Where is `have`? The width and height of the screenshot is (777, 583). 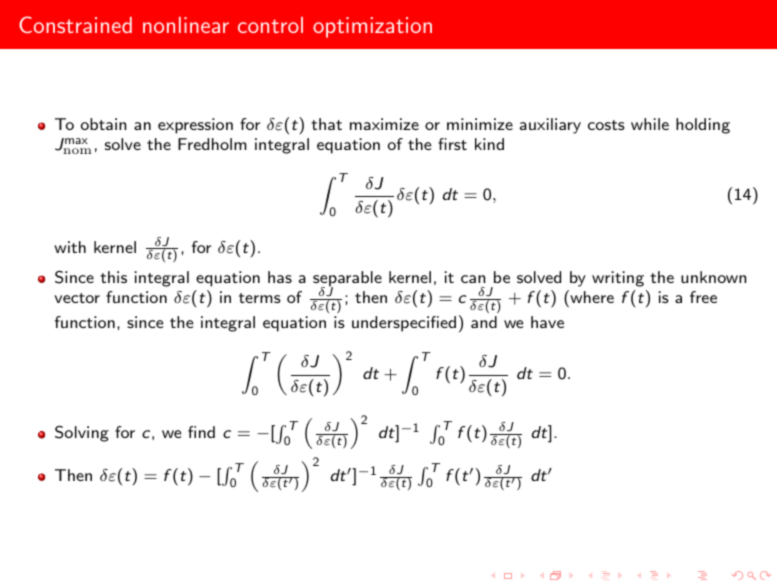 have is located at coordinates (547, 322).
